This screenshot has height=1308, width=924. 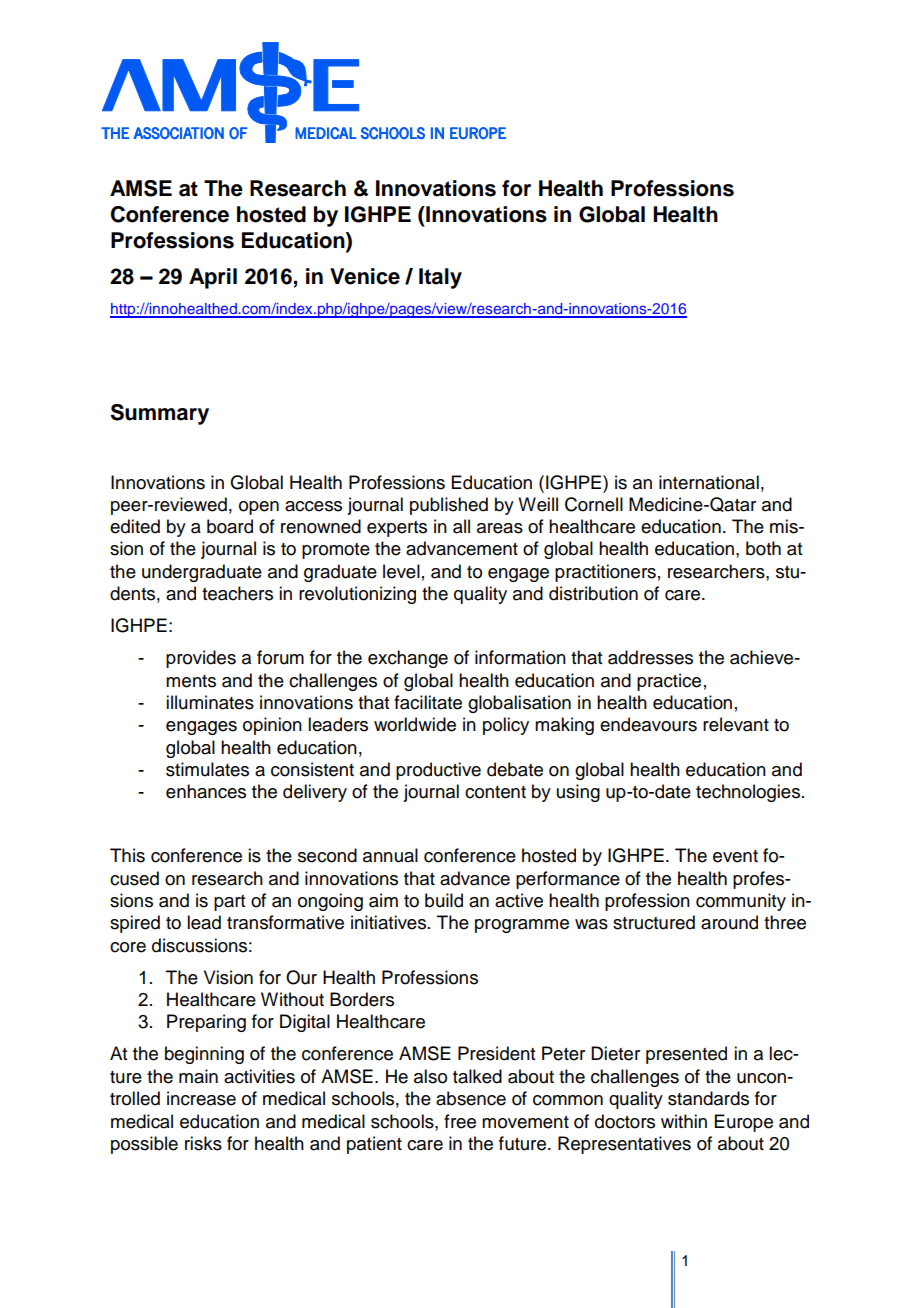 What do you see at coordinates (428, 702) in the screenshot?
I see `facilitate` at bounding box center [428, 702].
